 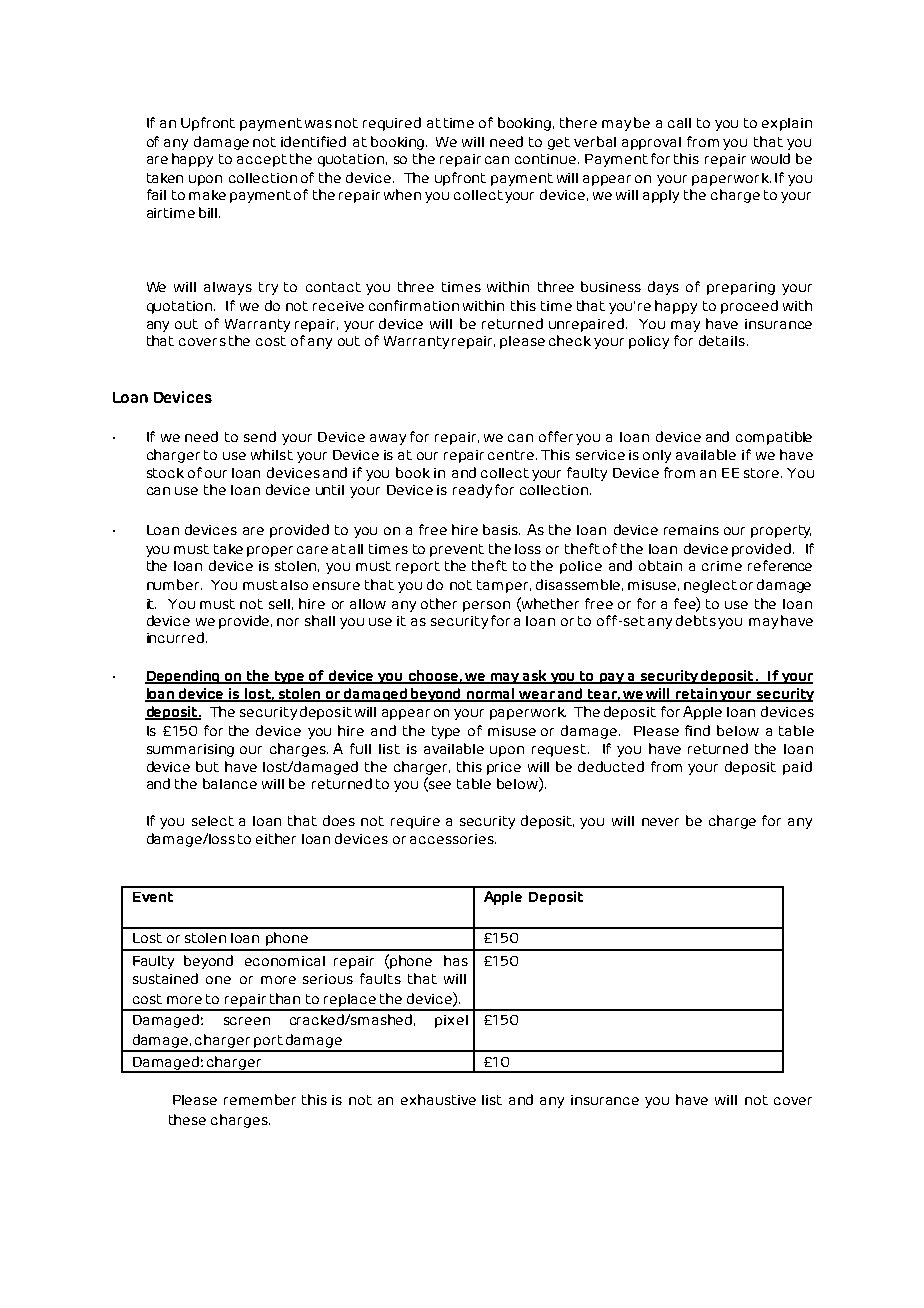 What do you see at coordinates (545, 159) in the page?
I see `continue` at bounding box center [545, 159].
